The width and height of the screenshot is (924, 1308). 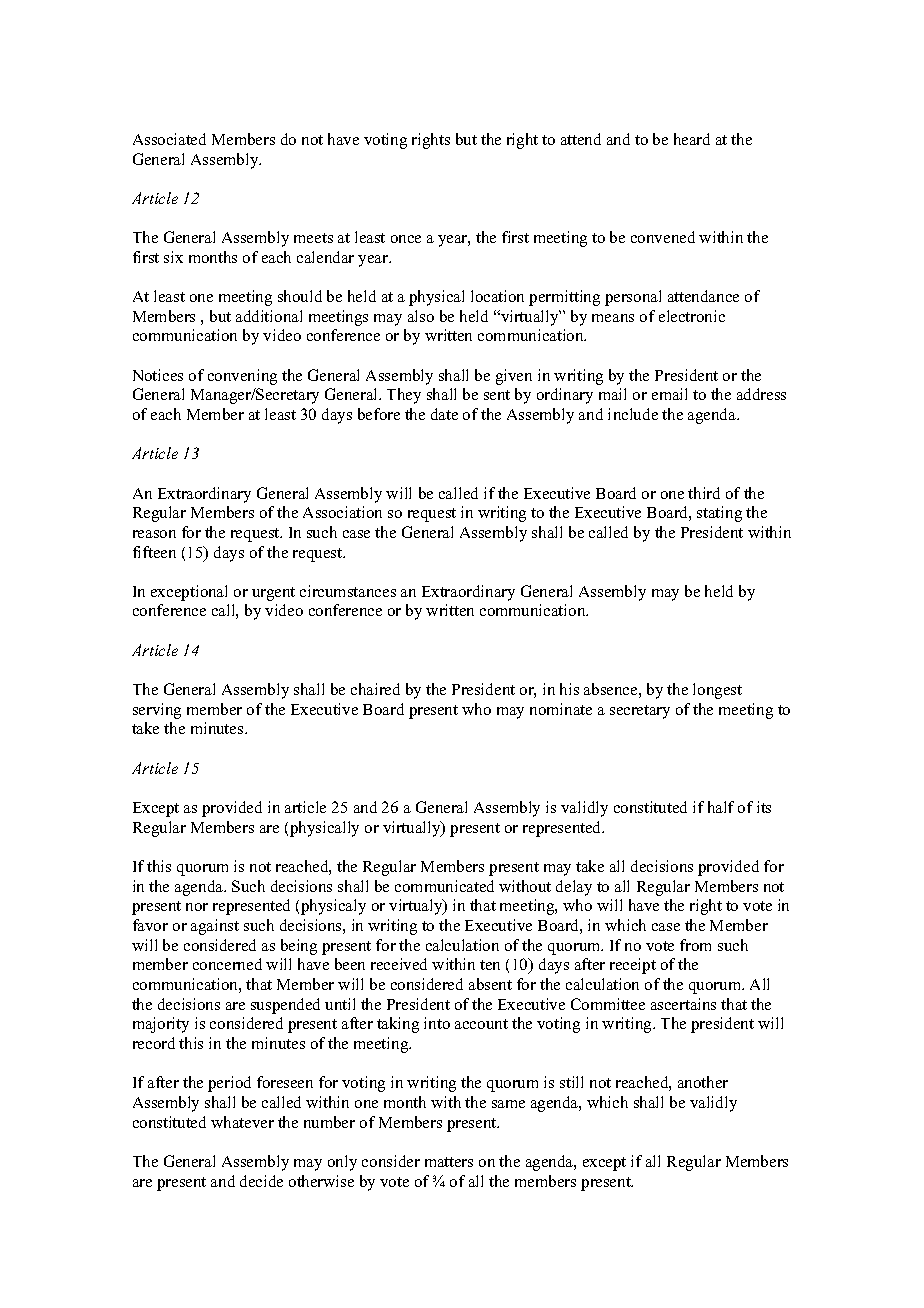 What do you see at coordinates (157, 711) in the screenshot?
I see `serving` at bounding box center [157, 711].
